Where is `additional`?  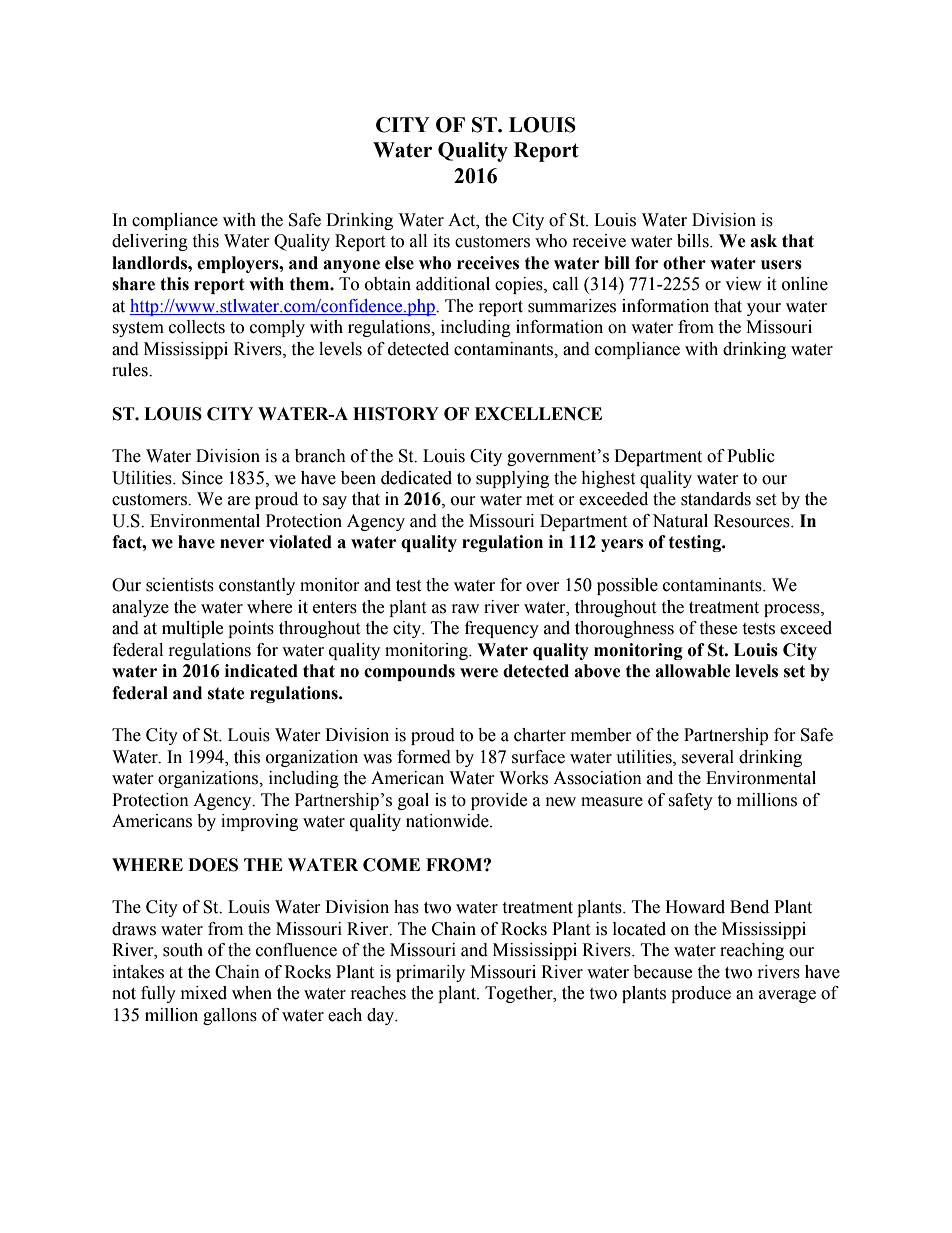 additional is located at coordinates (453, 284).
